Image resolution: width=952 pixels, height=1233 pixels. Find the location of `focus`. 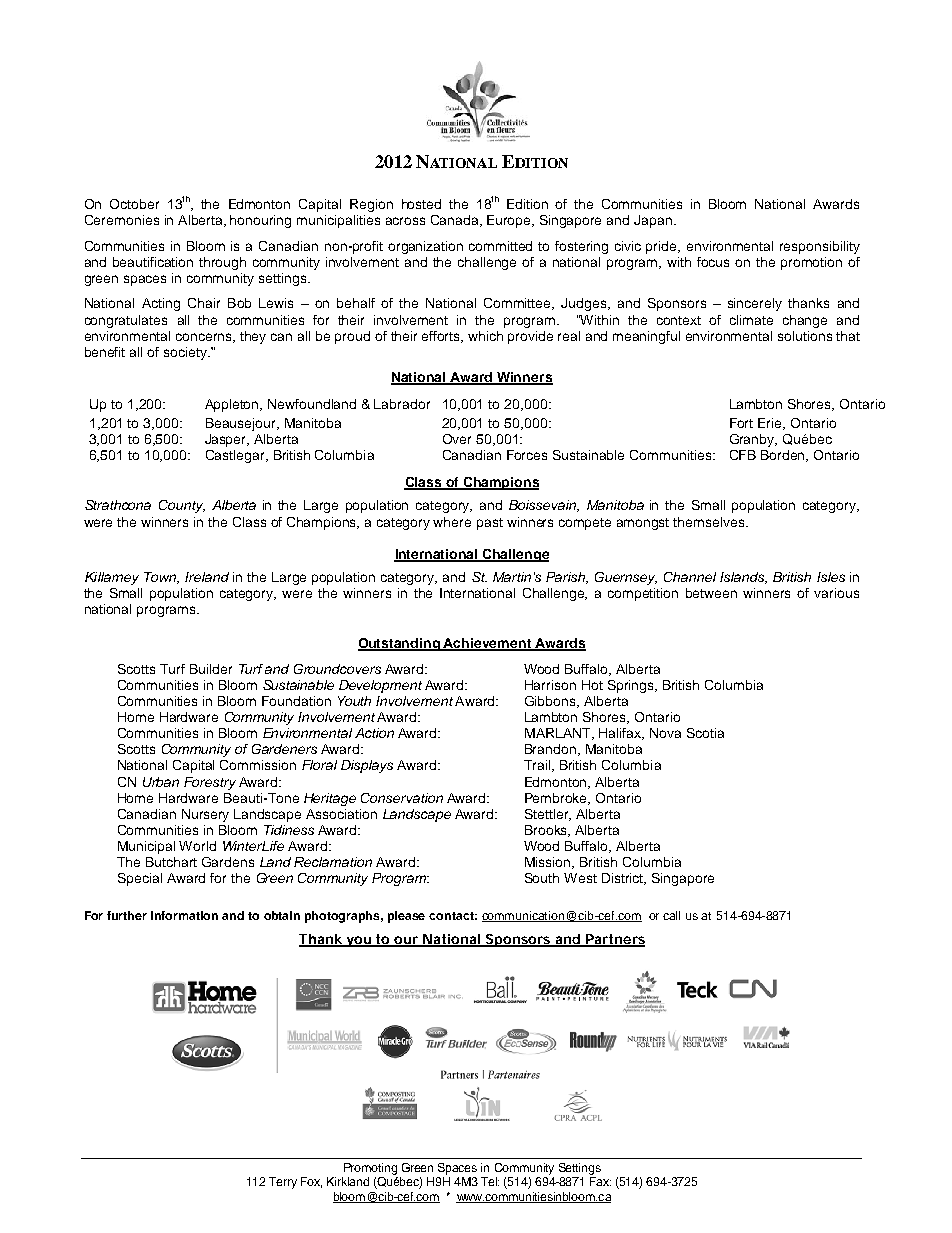

focus is located at coordinates (713, 262).
